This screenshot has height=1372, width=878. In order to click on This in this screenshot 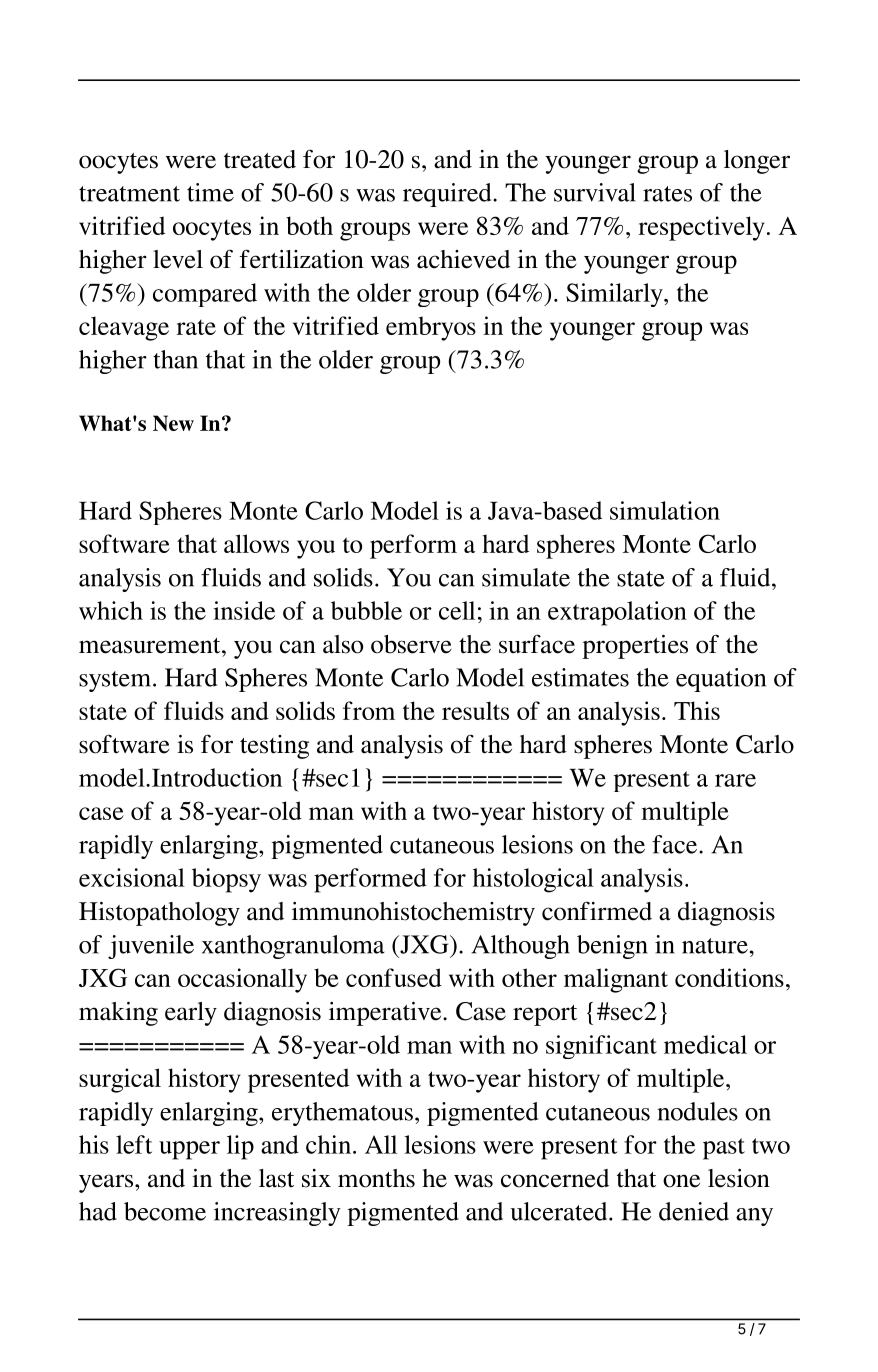, I will do `click(697, 710)`.
